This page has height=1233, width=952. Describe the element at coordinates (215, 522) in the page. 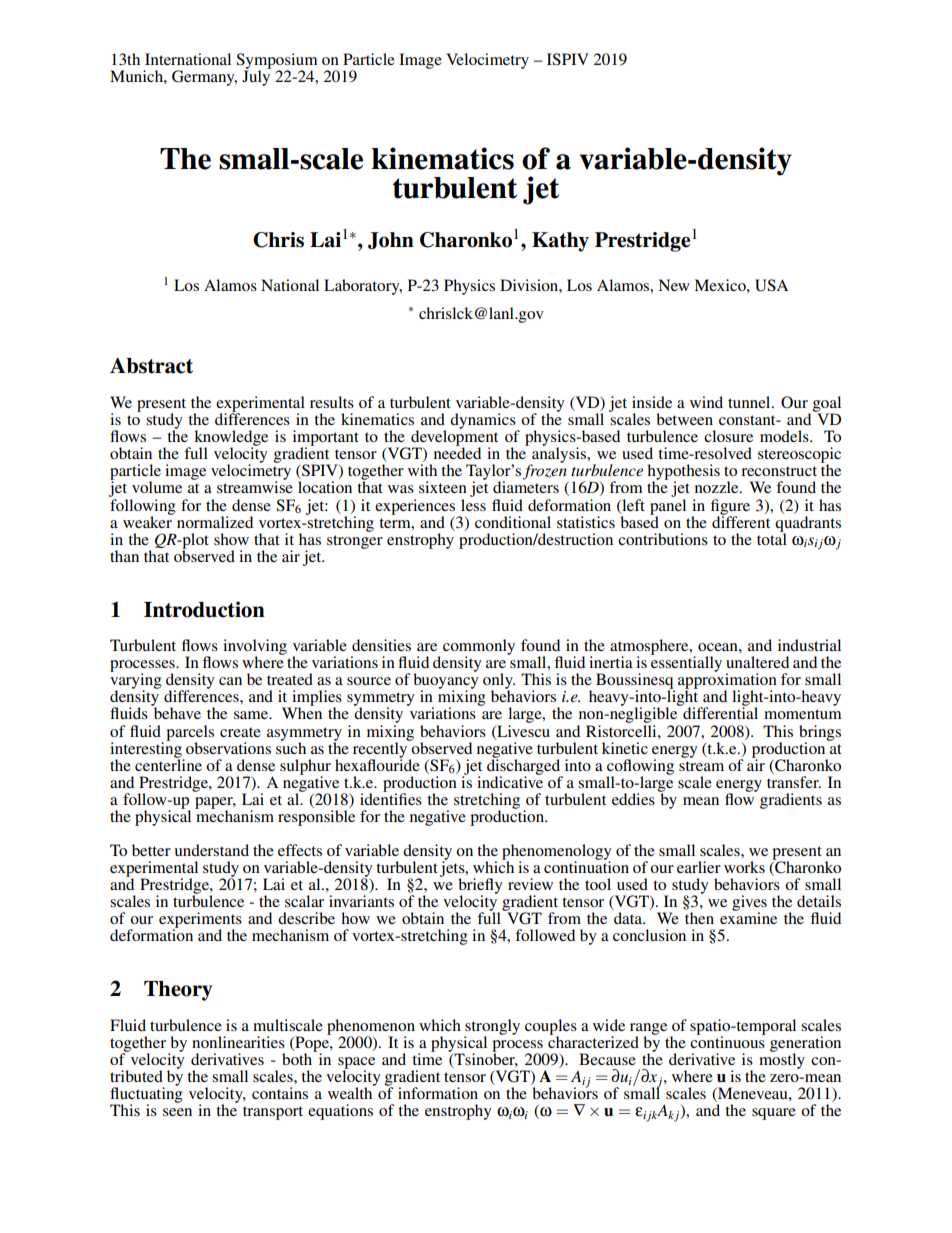

I see `normalized` at that location.
